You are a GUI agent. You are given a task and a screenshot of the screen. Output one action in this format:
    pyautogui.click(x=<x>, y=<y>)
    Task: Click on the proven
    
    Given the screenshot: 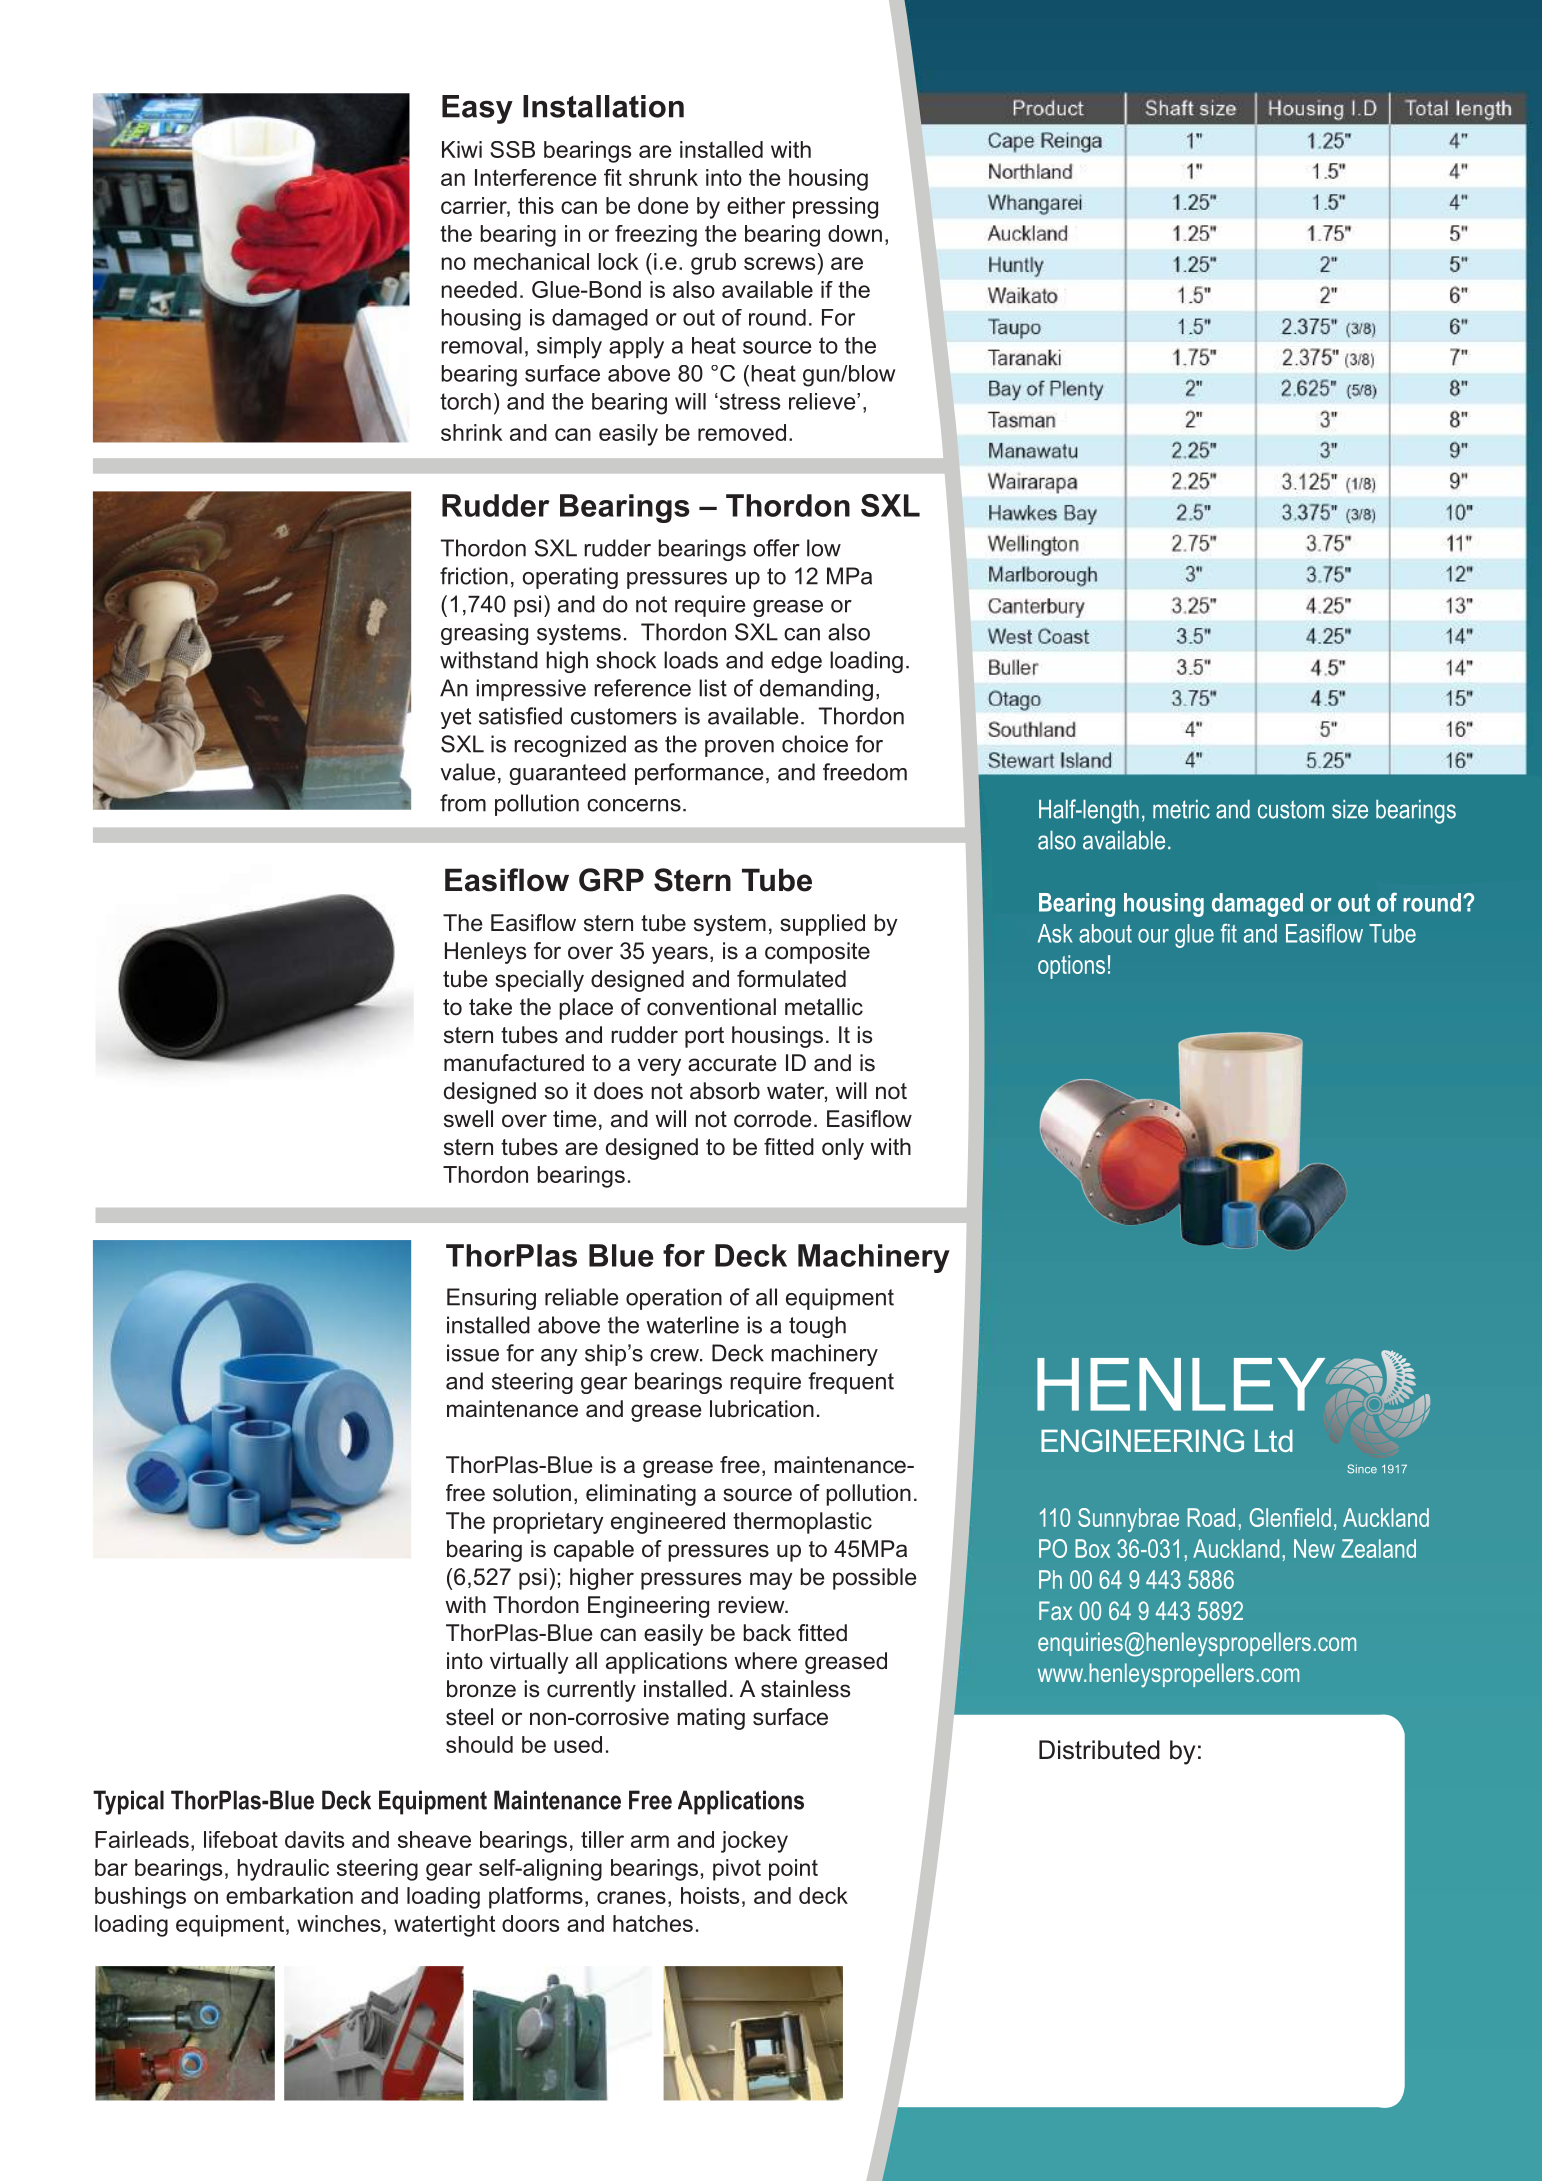 What is the action you would take?
    pyautogui.click(x=739, y=748)
